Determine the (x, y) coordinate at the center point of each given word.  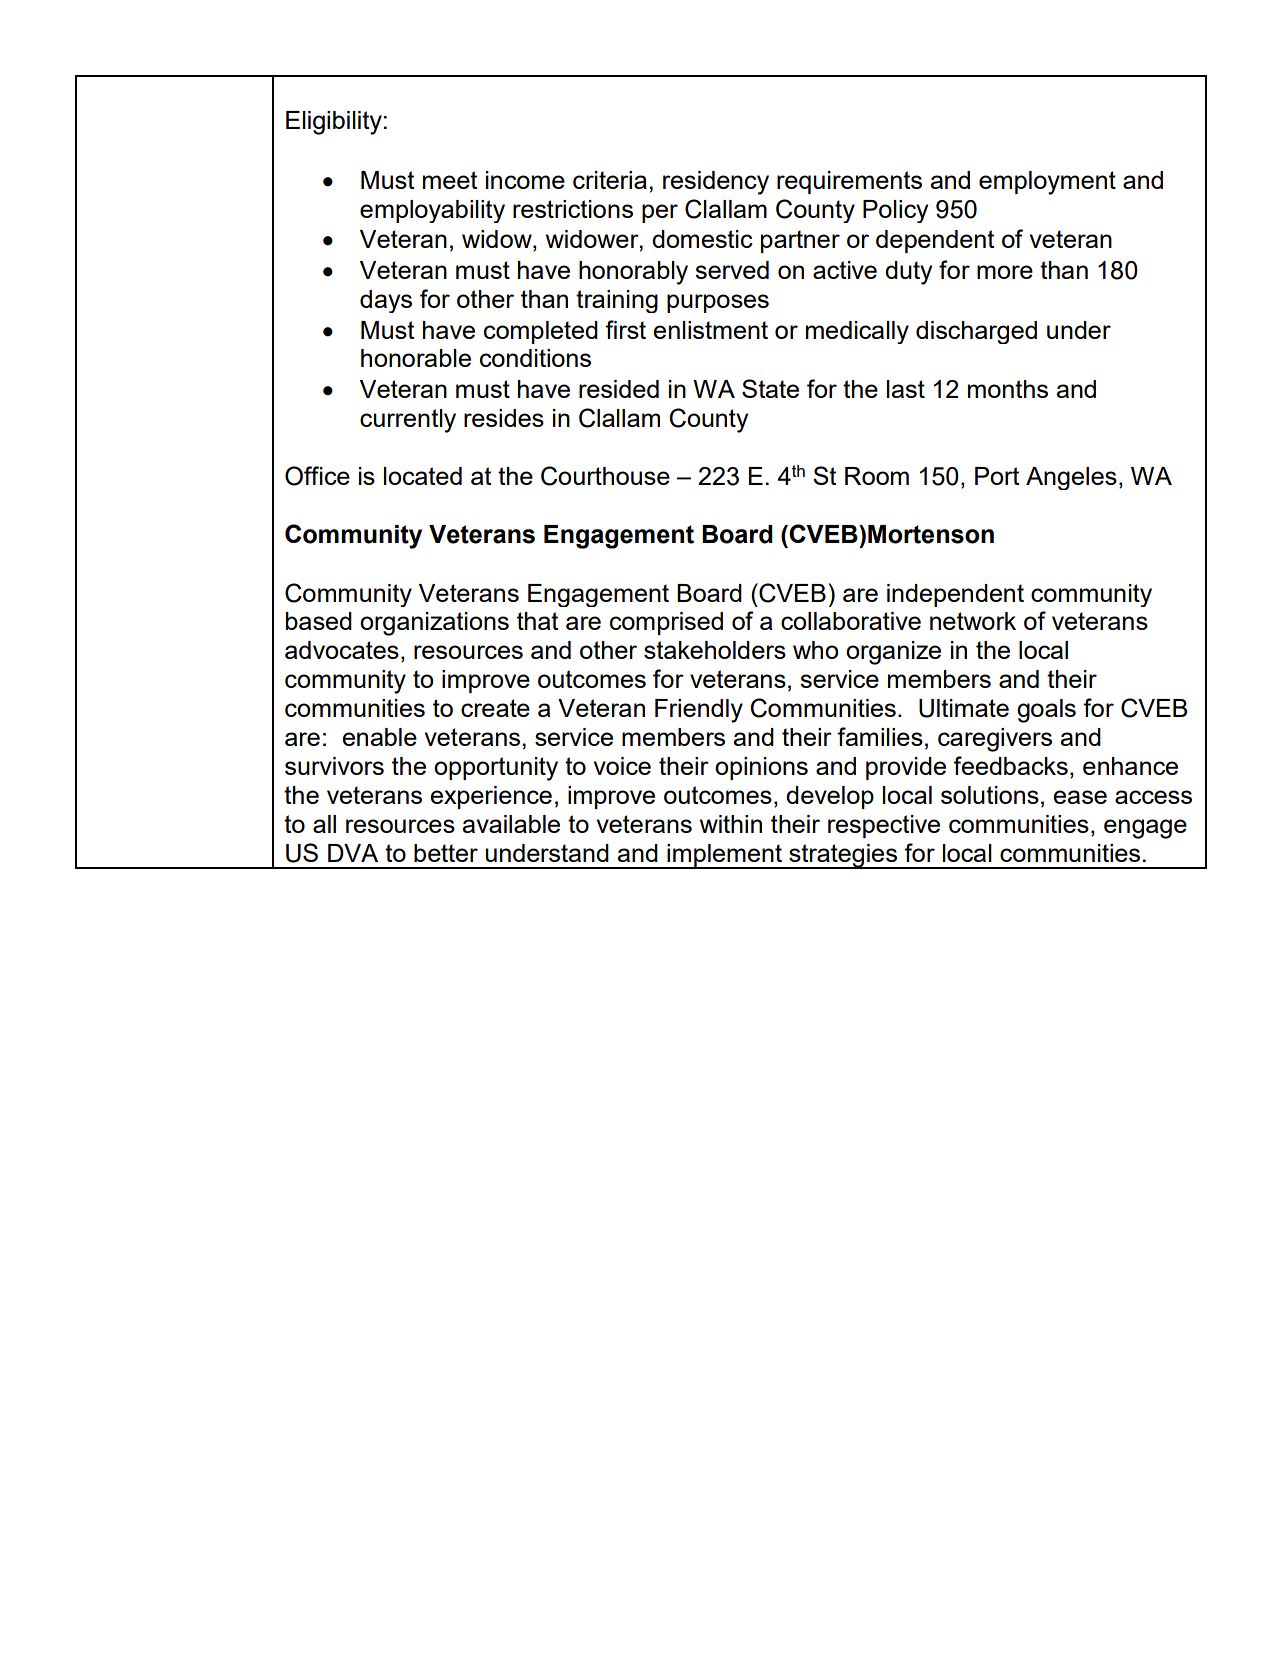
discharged (976, 332)
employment (1047, 183)
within (731, 824)
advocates (342, 650)
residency (716, 183)
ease (1080, 797)
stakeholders (715, 650)
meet (450, 180)
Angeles (1071, 478)
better (446, 853)
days (386, 301)
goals (1046, 711)
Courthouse (605, 476)
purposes (718, 303)
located (423, 476)
